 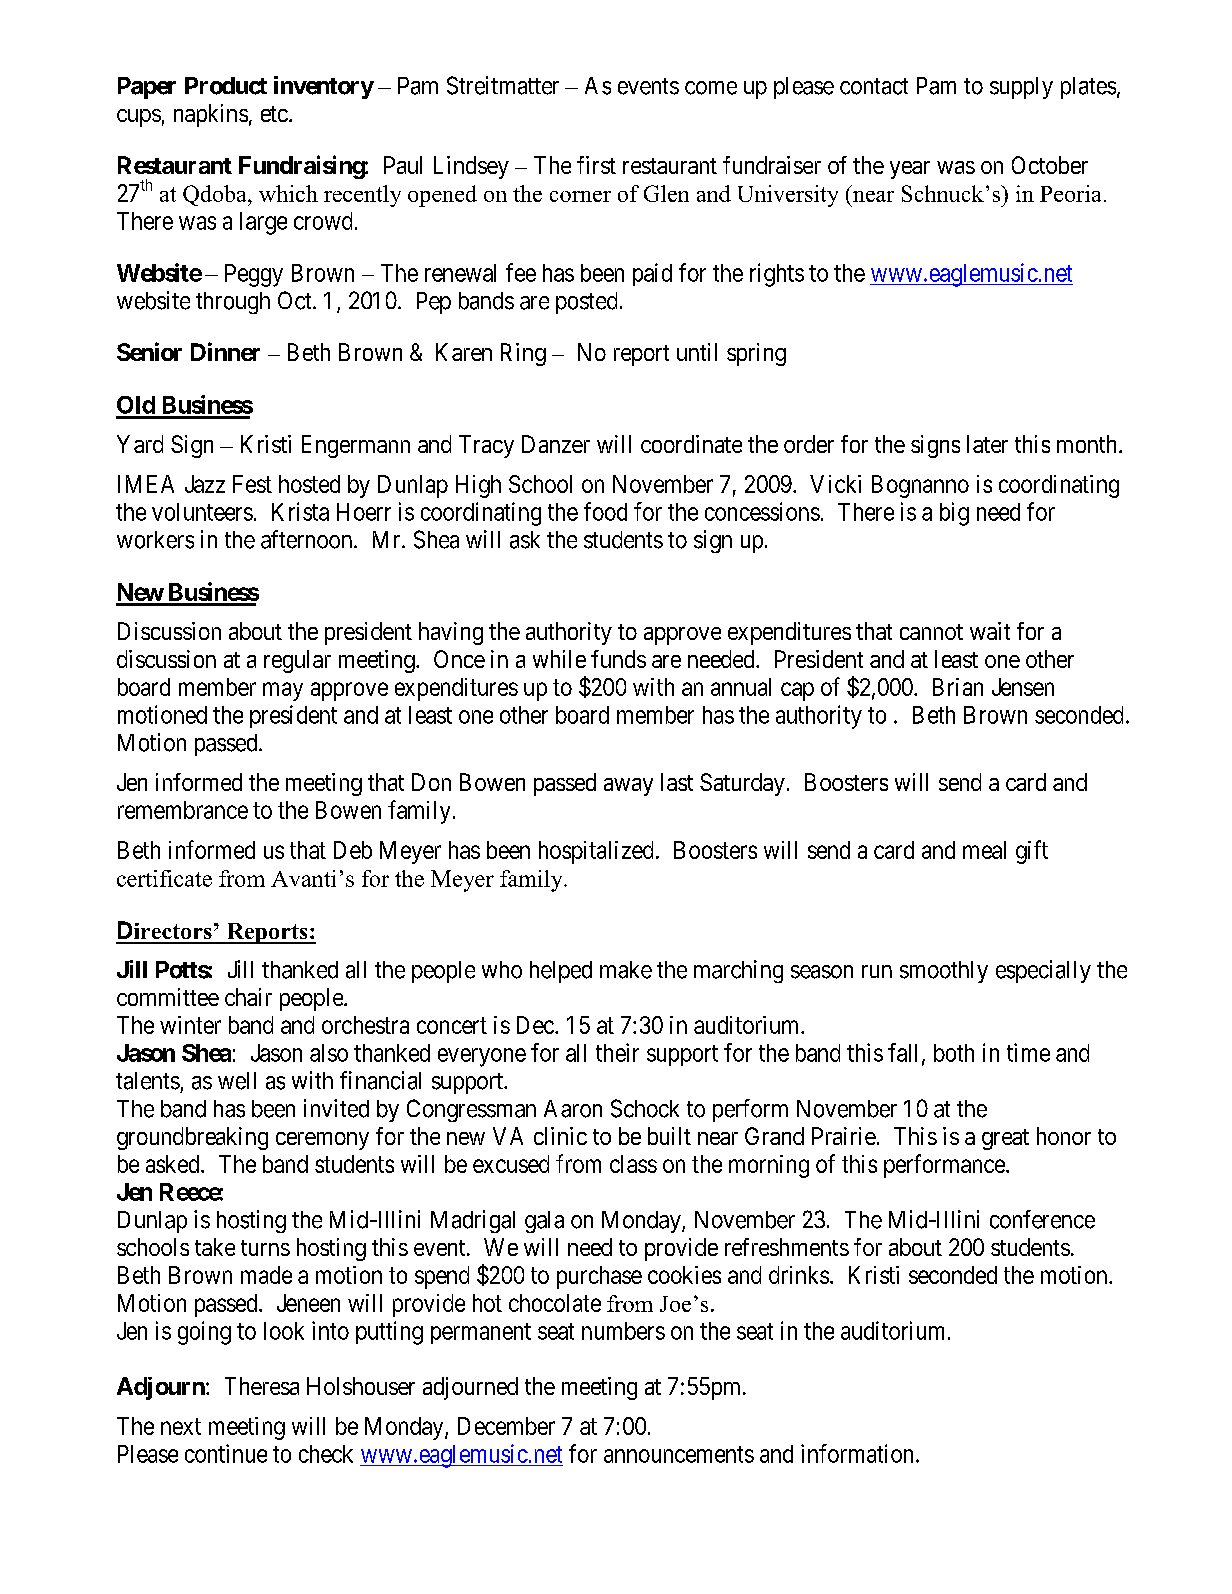 What do you see at coordinates (1021, 88) in the screenshot?
I see `supply` at bounding box center [1021, 88].
